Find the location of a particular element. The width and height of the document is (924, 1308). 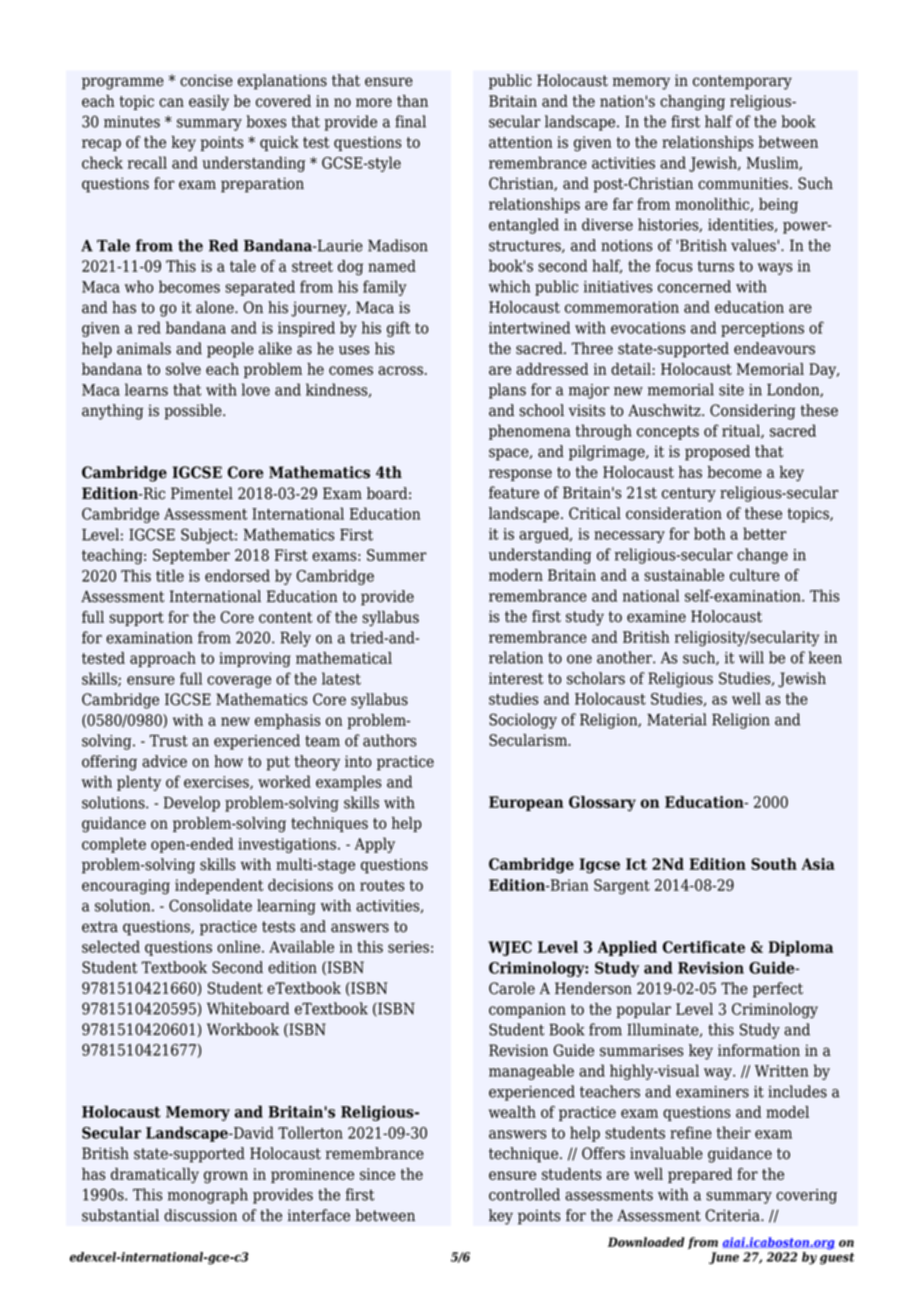

contemporary is located at coordinates (742, 82).
